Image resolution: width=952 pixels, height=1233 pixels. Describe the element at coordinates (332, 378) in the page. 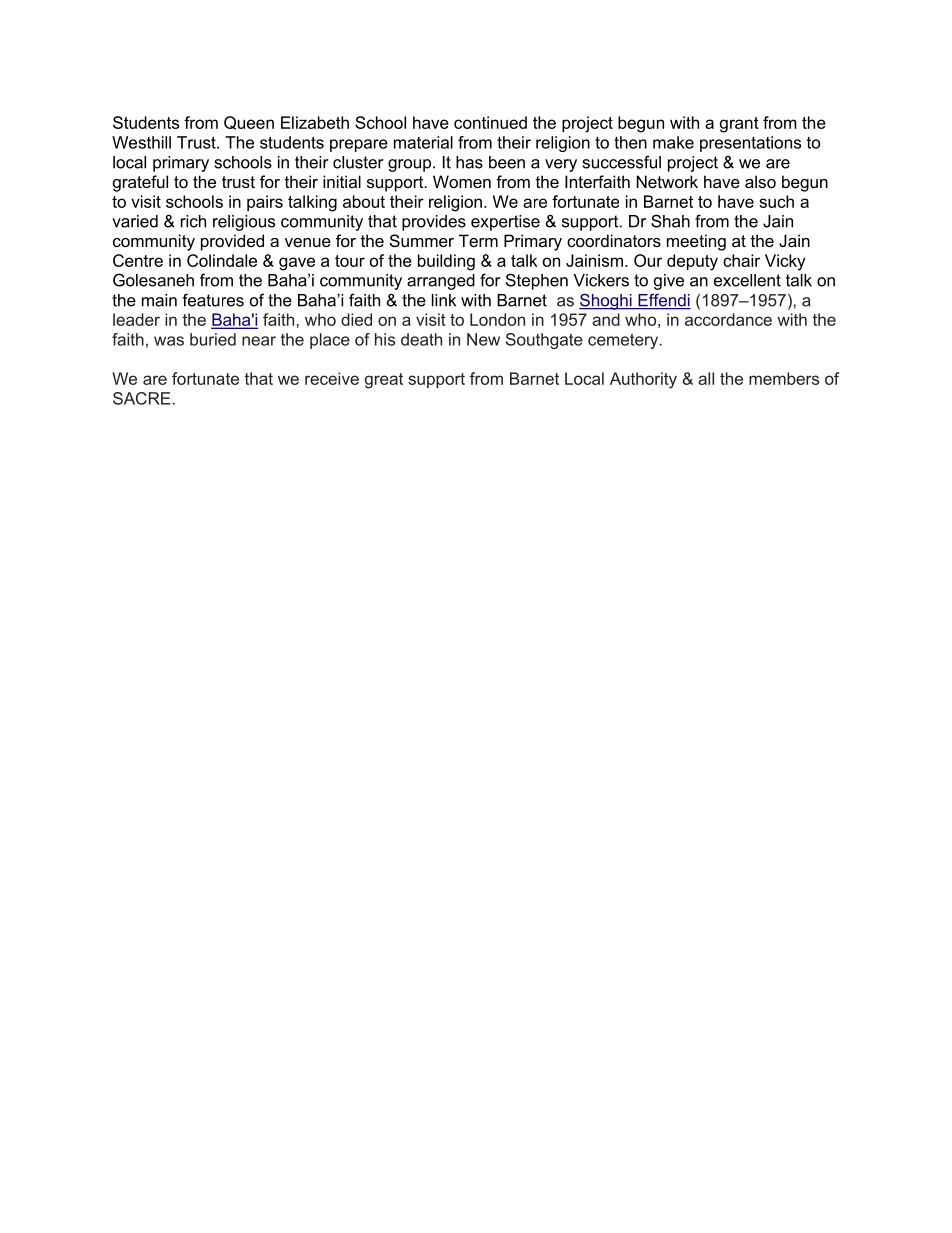

I see `receive` at that location.
